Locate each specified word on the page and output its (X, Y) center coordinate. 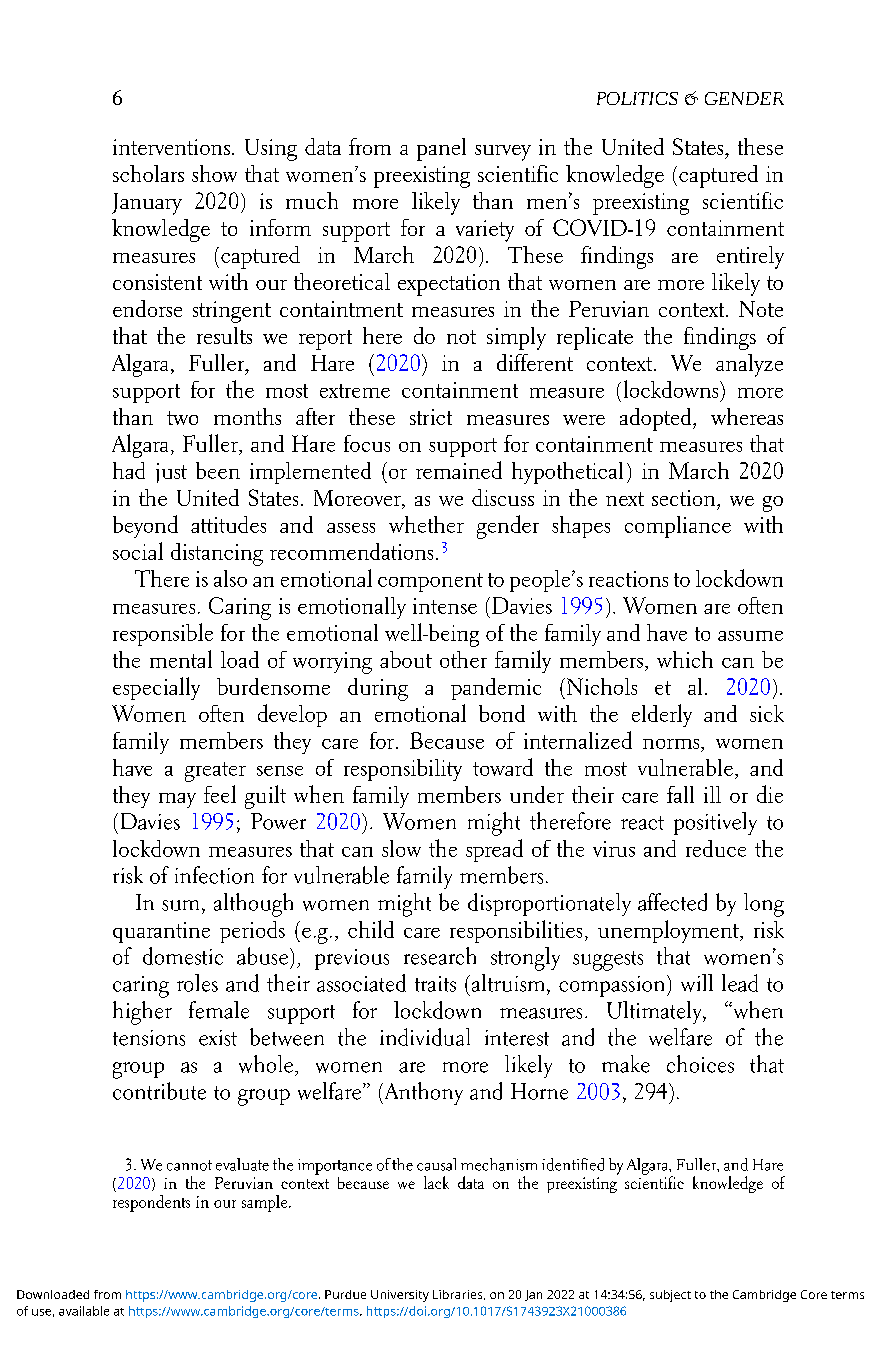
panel (441, 149)
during (378, 689)
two (182, 418)
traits (435, 984)
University (400, 1296)
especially (156, 688)
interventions (171, 147)
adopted (657, 419)
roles (197, 983)
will (697, 983)
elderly (662, 715)
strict (431, 417)
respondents (151, 1203)
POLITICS (637, 98)
